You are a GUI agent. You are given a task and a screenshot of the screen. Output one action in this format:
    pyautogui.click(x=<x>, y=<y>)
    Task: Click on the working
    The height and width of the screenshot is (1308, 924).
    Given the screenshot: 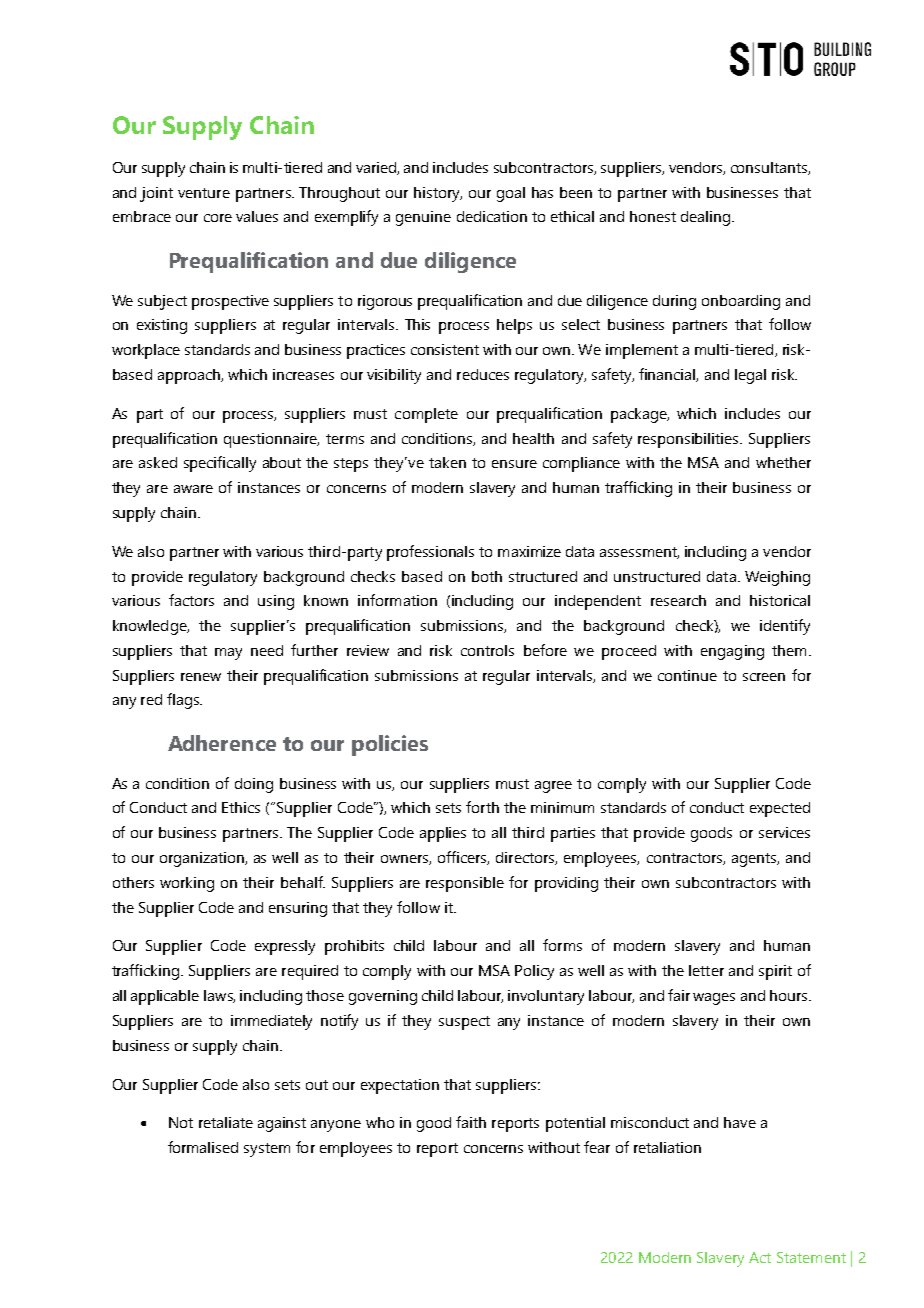 What is the action you would take?
    pyautogui.click(x=187, y=884)
